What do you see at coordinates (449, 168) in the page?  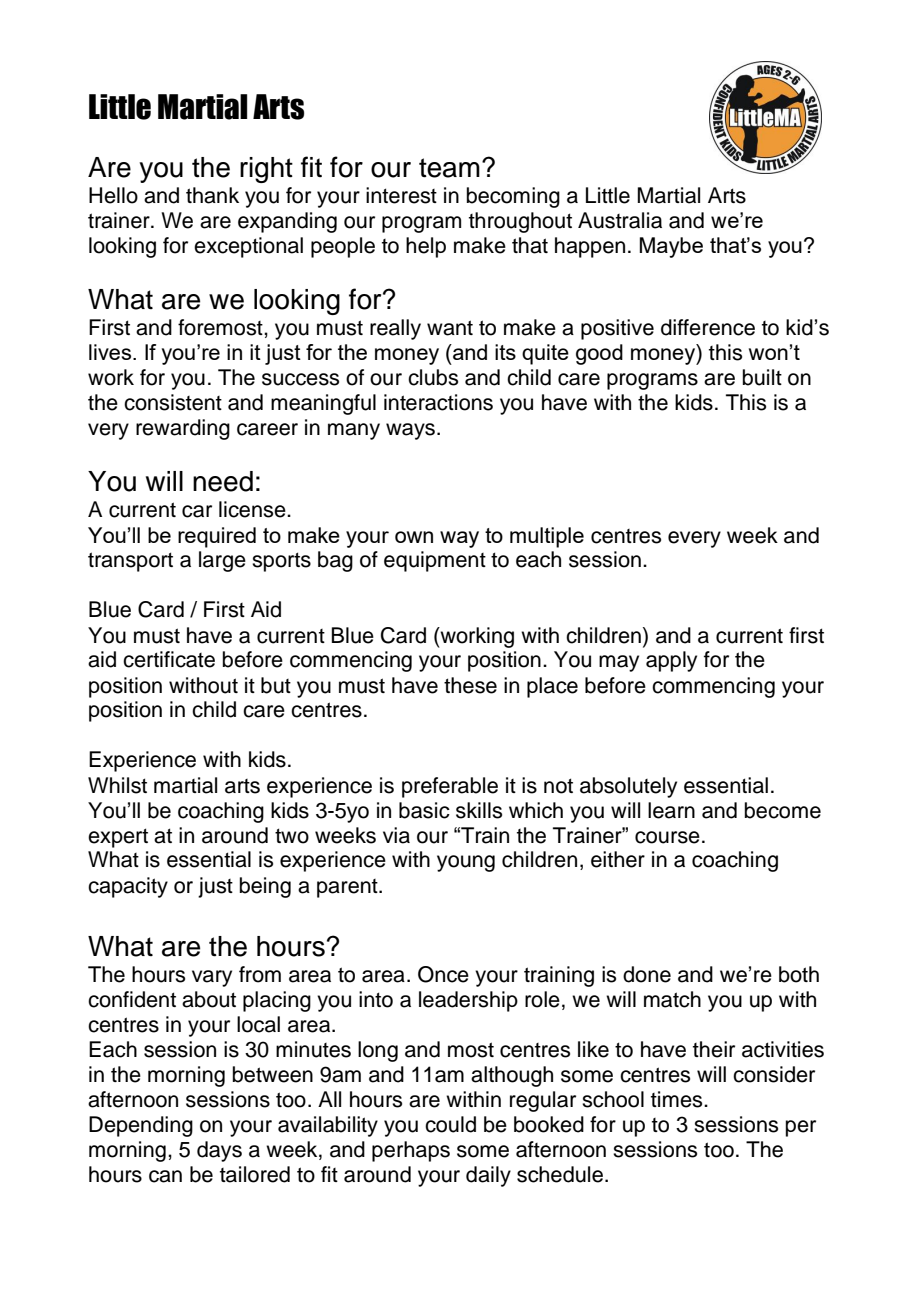 I see `team` at bounding box center [449, 168].
